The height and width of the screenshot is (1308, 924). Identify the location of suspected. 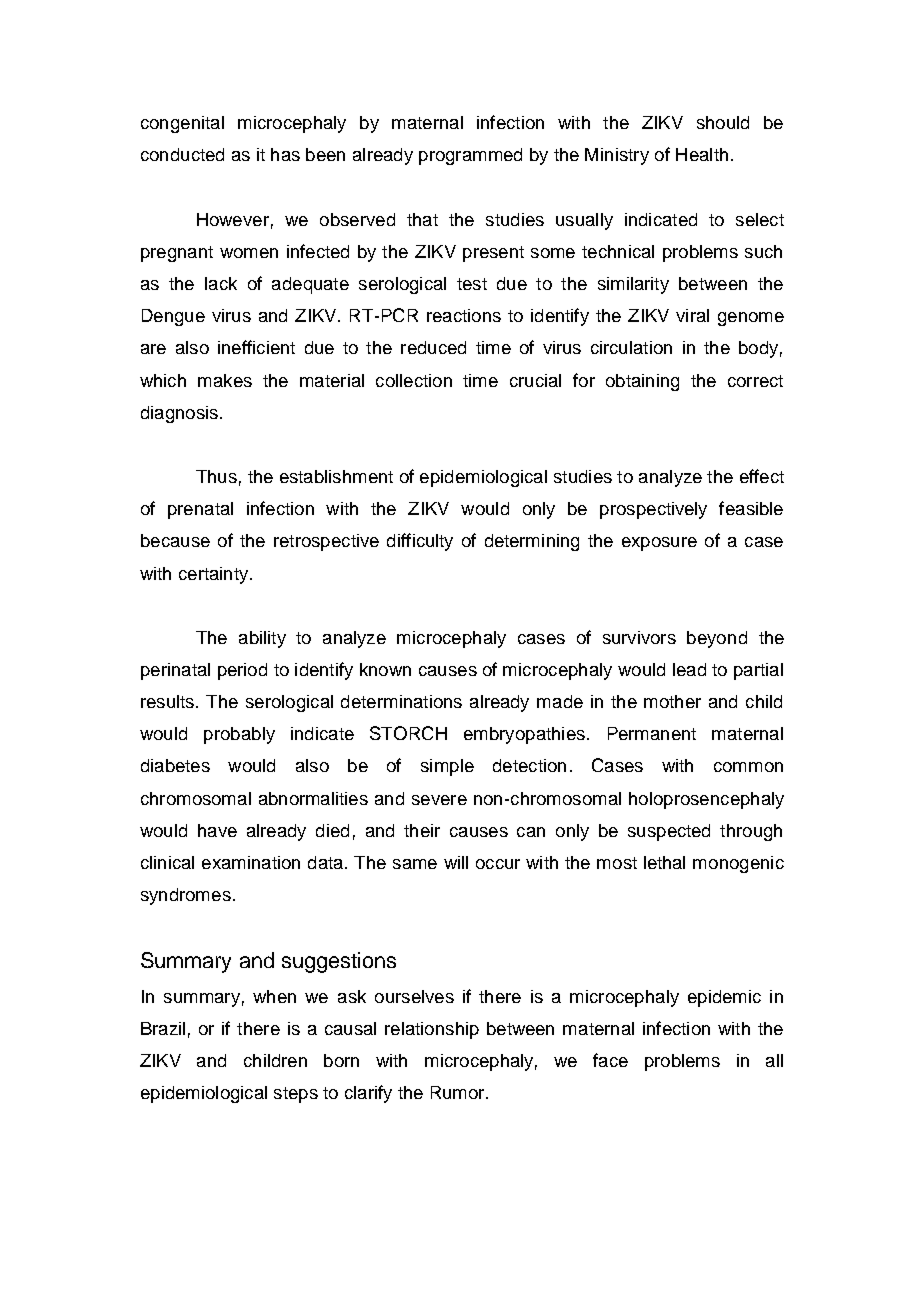
(669, 832).
